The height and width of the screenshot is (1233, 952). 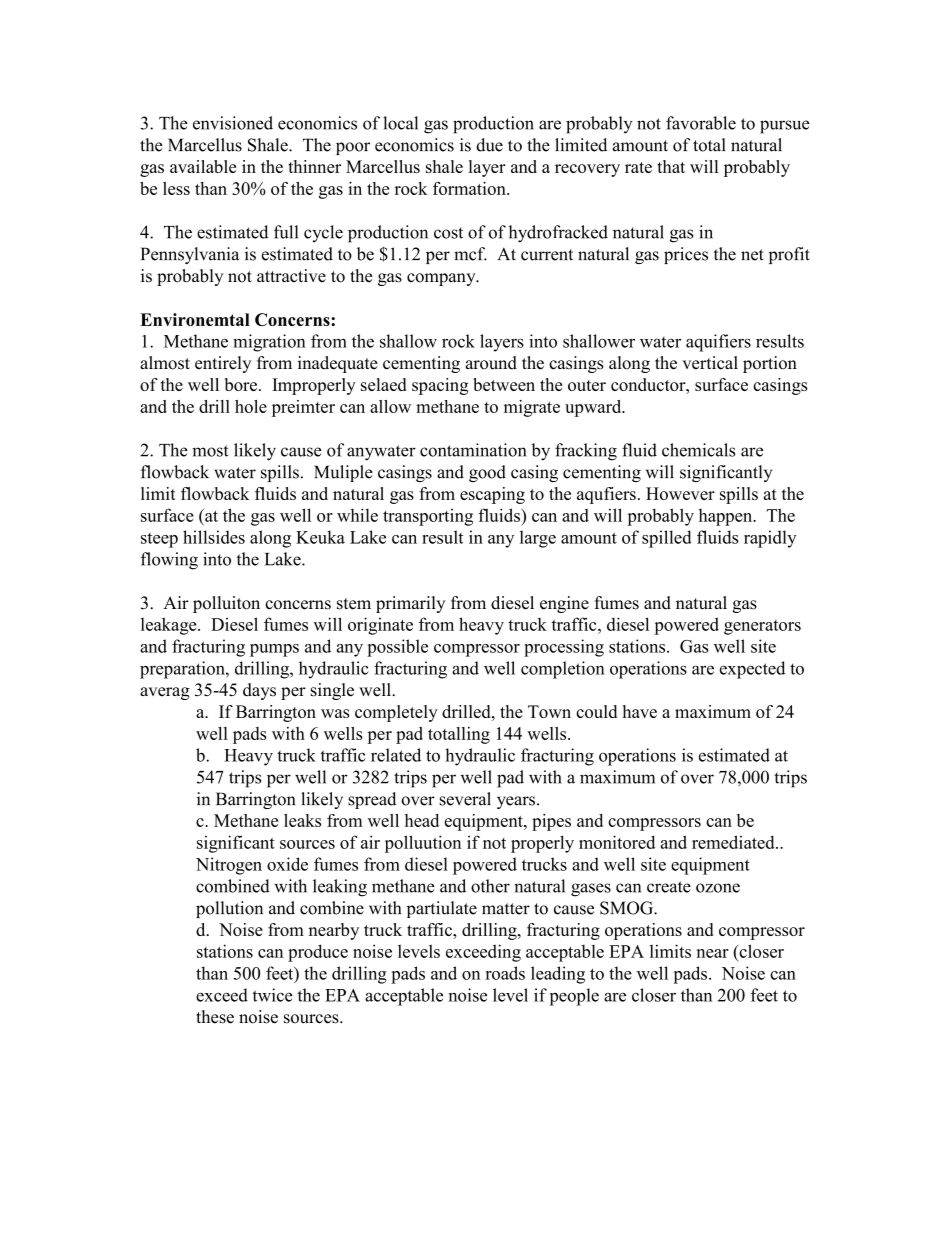 What do you see at coordinates (574, 997) in the screenshot?
I see `people` at bounding box center [574, 997].
